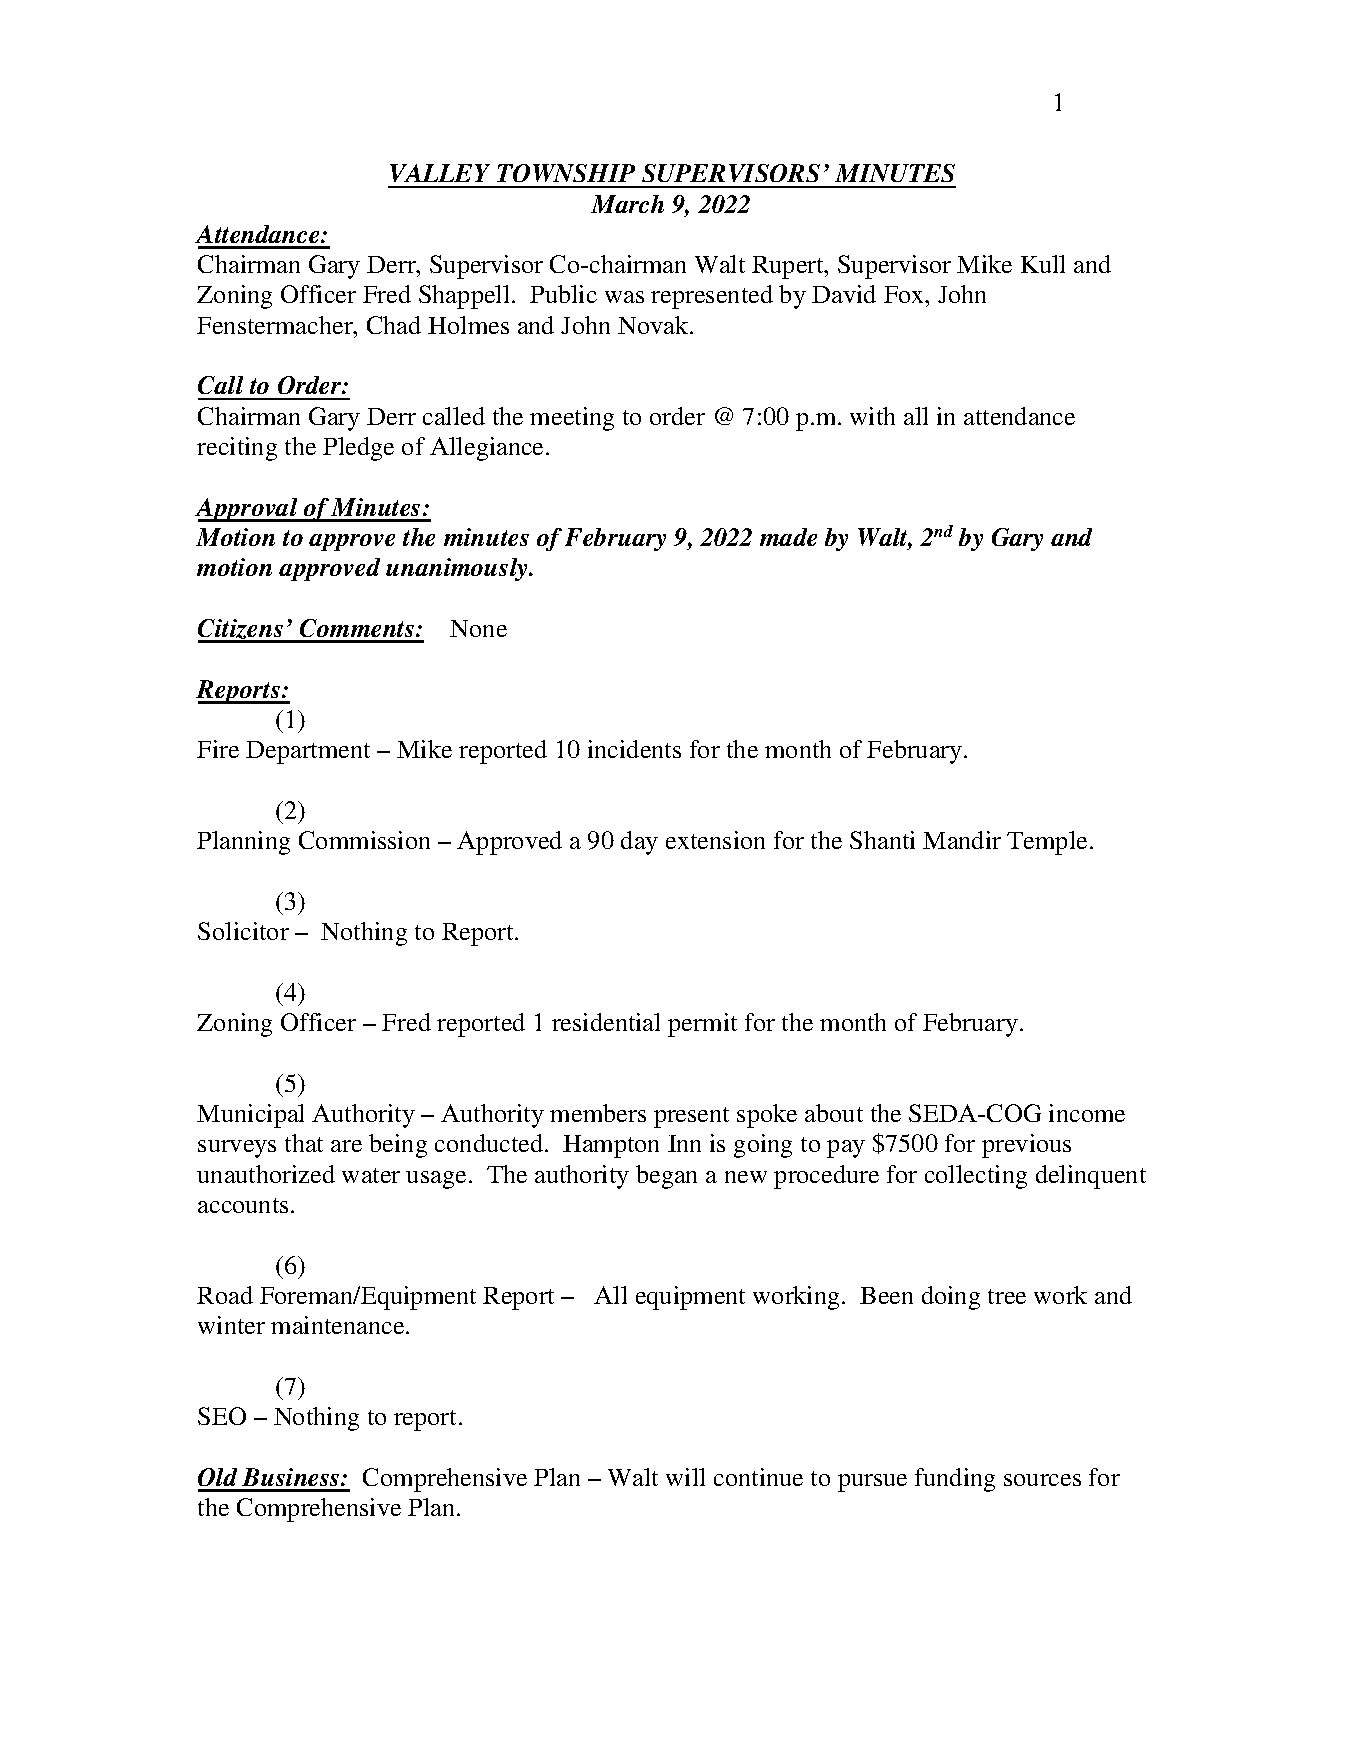  Describe the element at coordinates (222, 1416) in the screenshot. I see `SEO` at that location.
